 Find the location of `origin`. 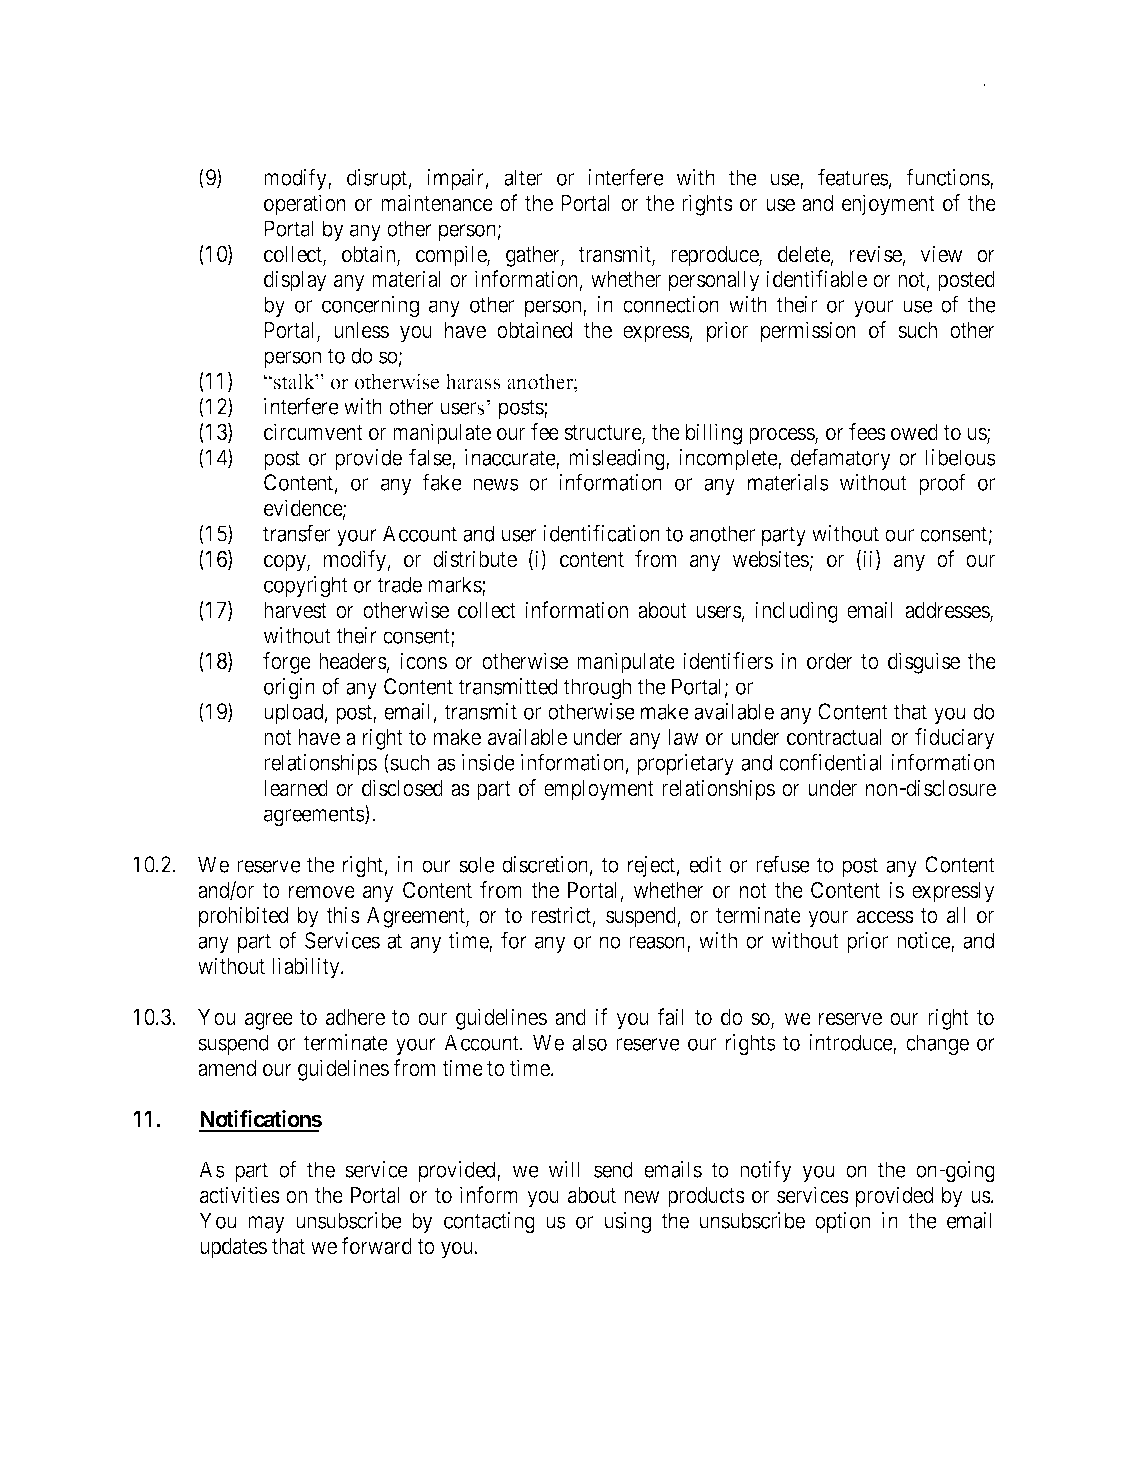

origin is located at coordinates (289, 689).
